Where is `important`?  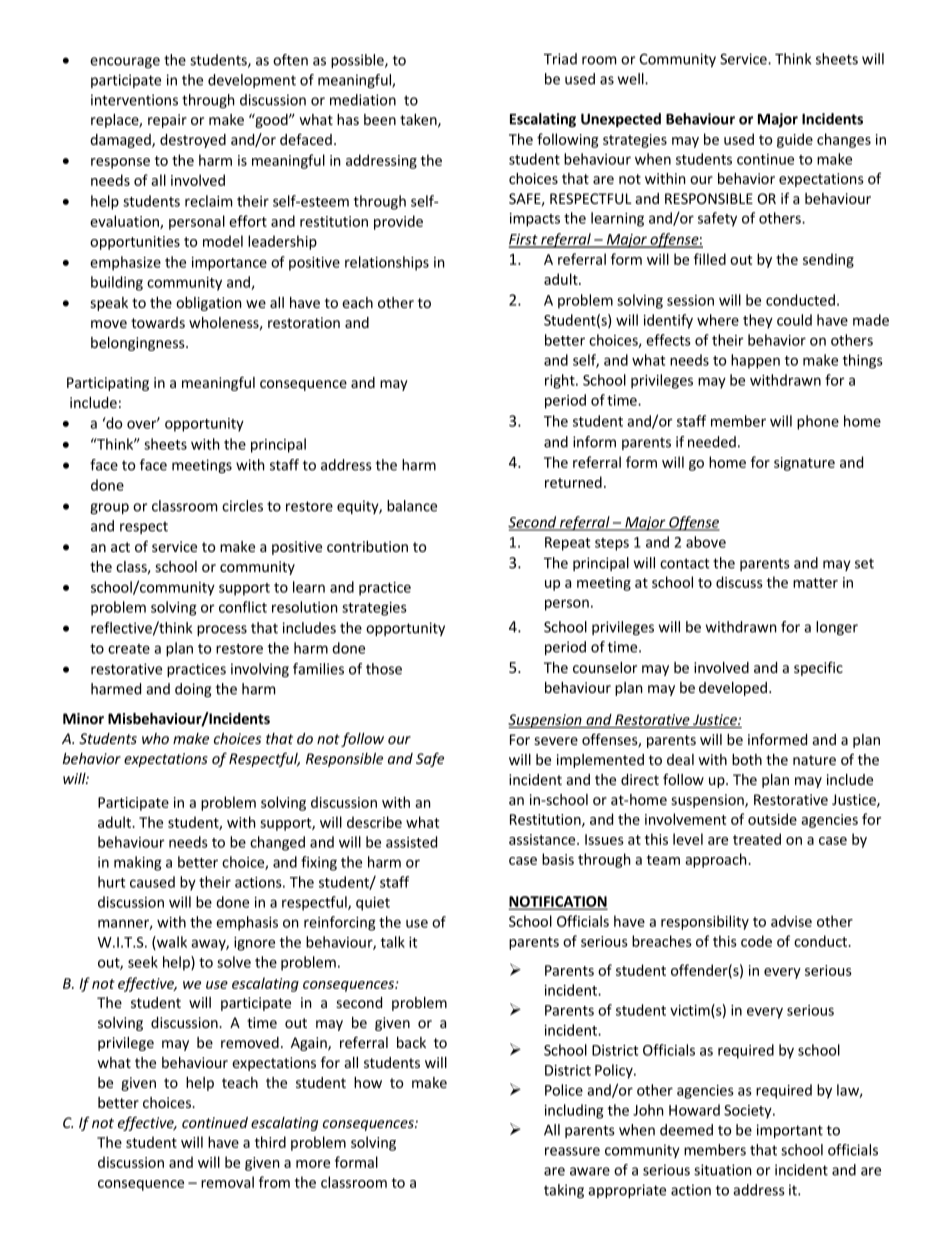
important is located at coordinates (790, 1131).
